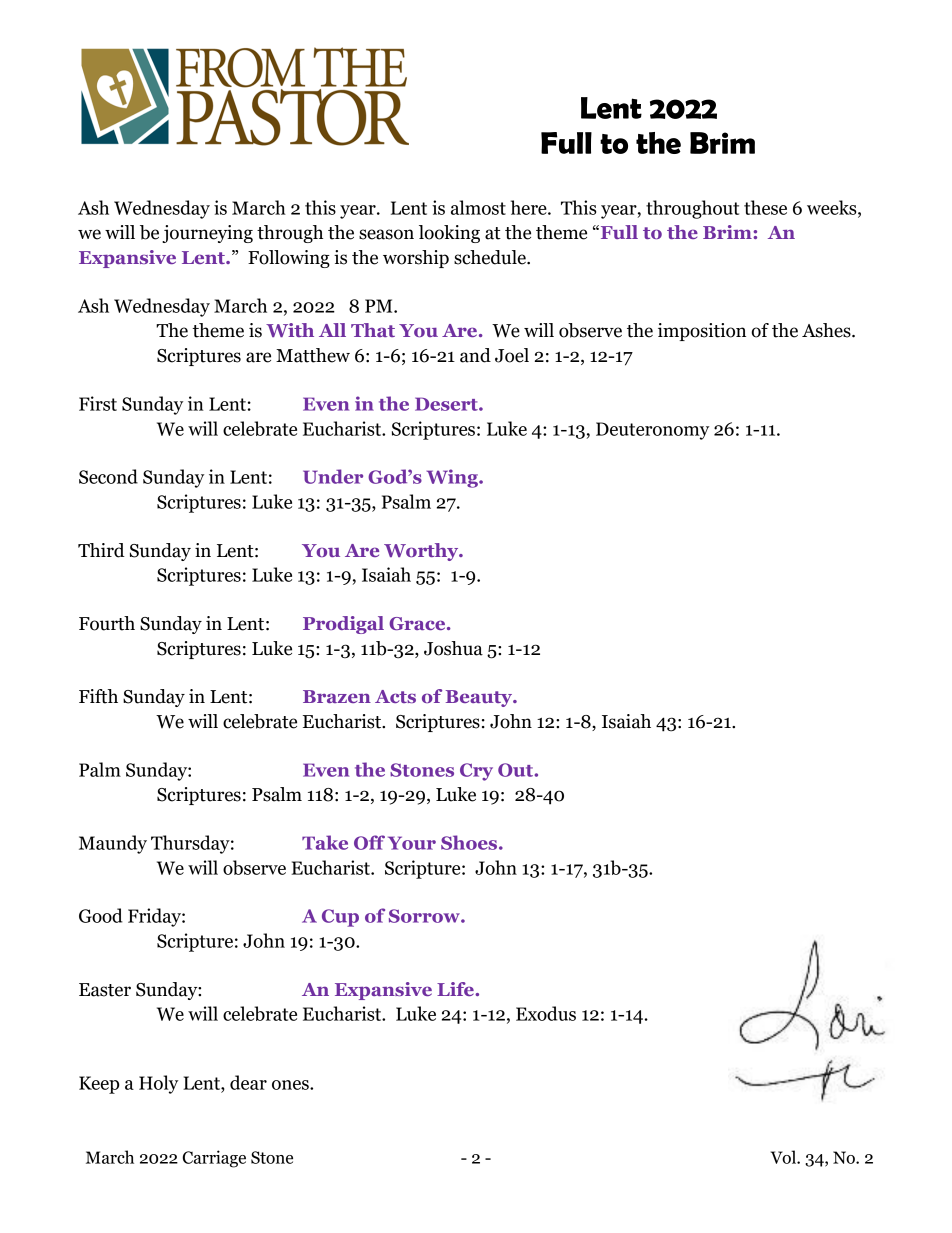  What do you see at coordinates (214, 1159) in the page?
I see `Carriage` at bounding box center [214, 1159].
